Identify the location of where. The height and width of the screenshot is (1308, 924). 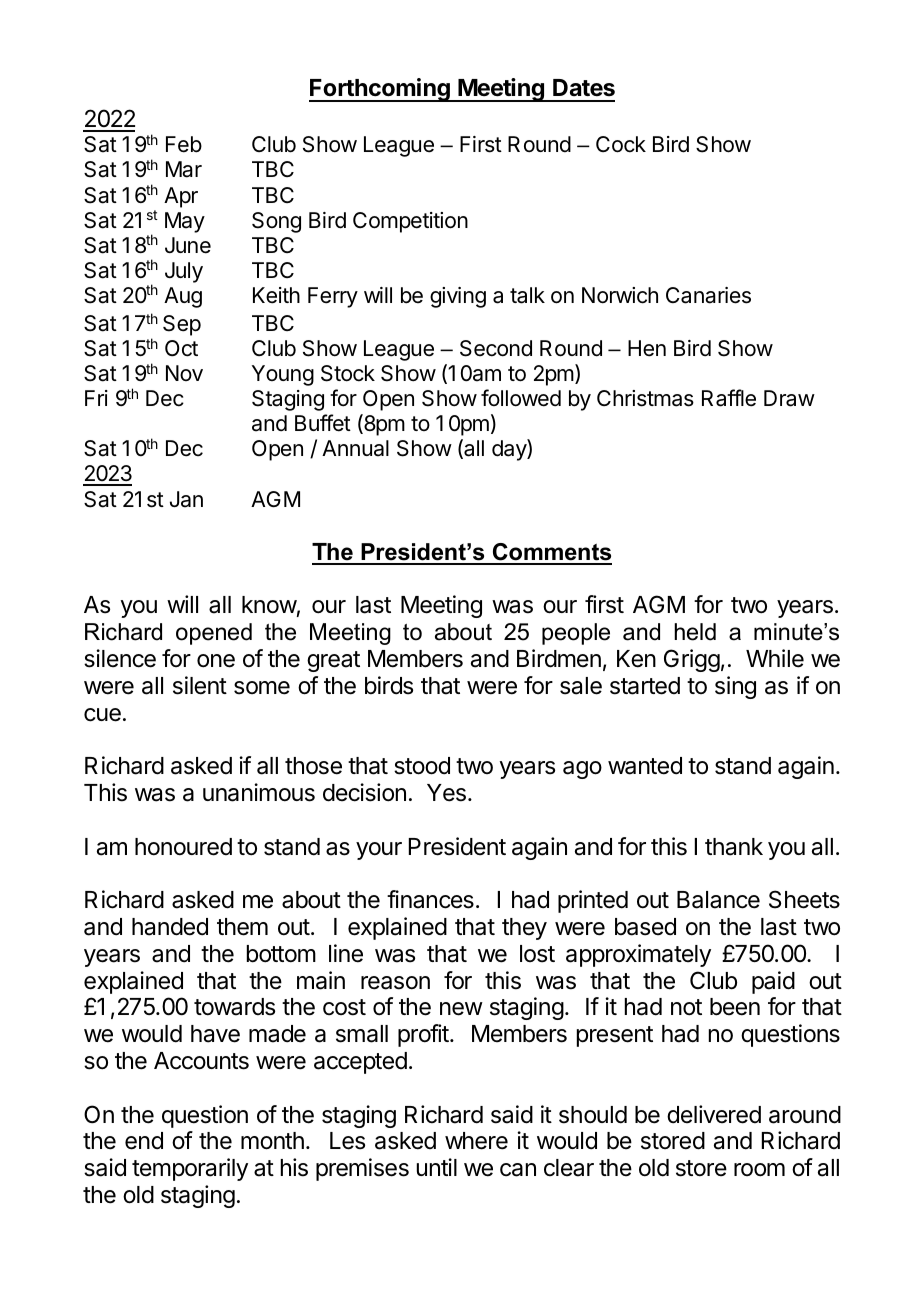
(476, 1141).
